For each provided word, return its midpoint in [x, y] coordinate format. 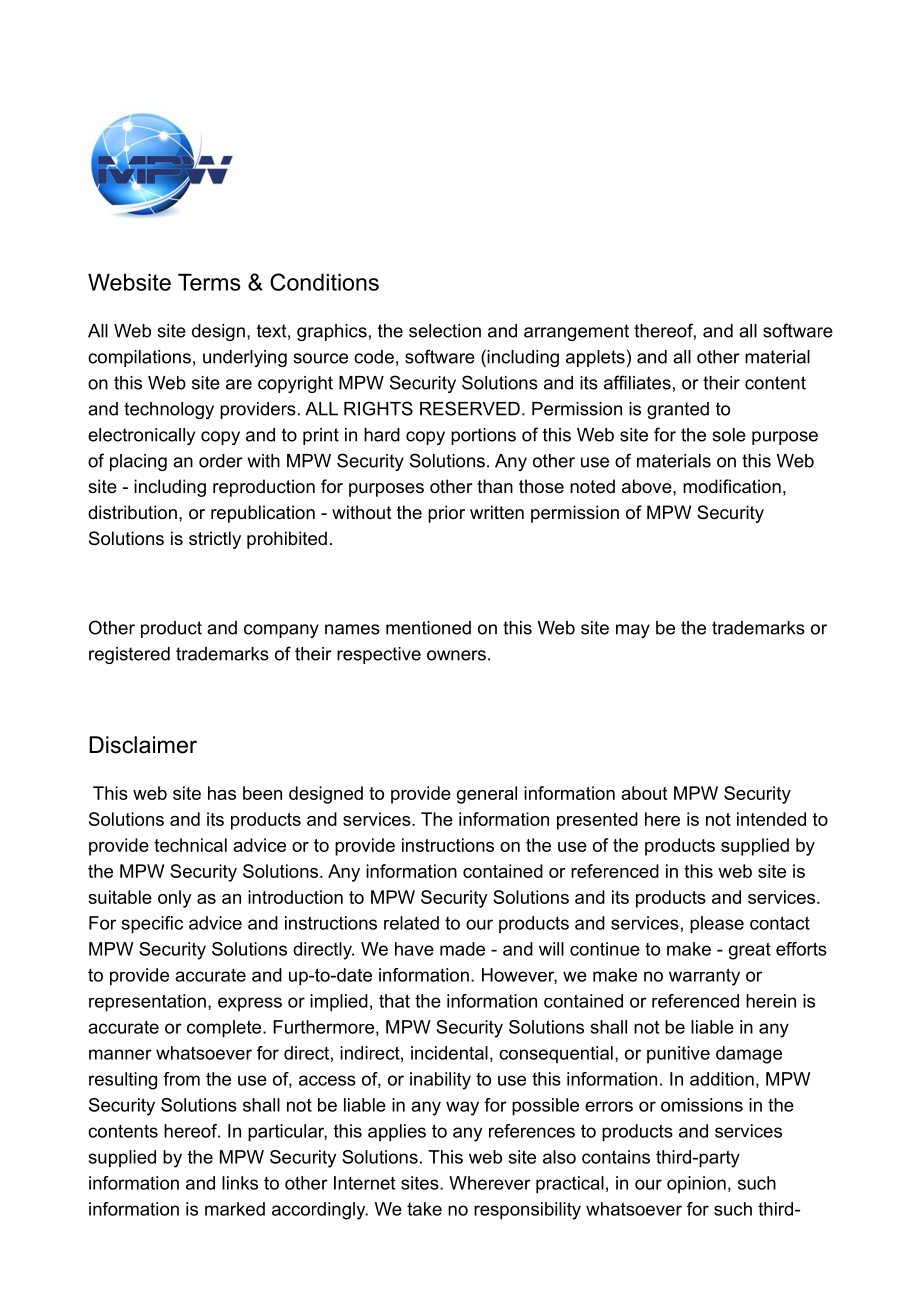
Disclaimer [143, 745]
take [424, 1209]
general [487, 795]
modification [732, 486]
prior [446, 514]
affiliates [637, 382]
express [250, 1004]
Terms [209, 282]
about [644, 793]
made [462, 949]
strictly [215, 540]
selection [445, 331]
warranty [704, 977]
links [240, 1183]
